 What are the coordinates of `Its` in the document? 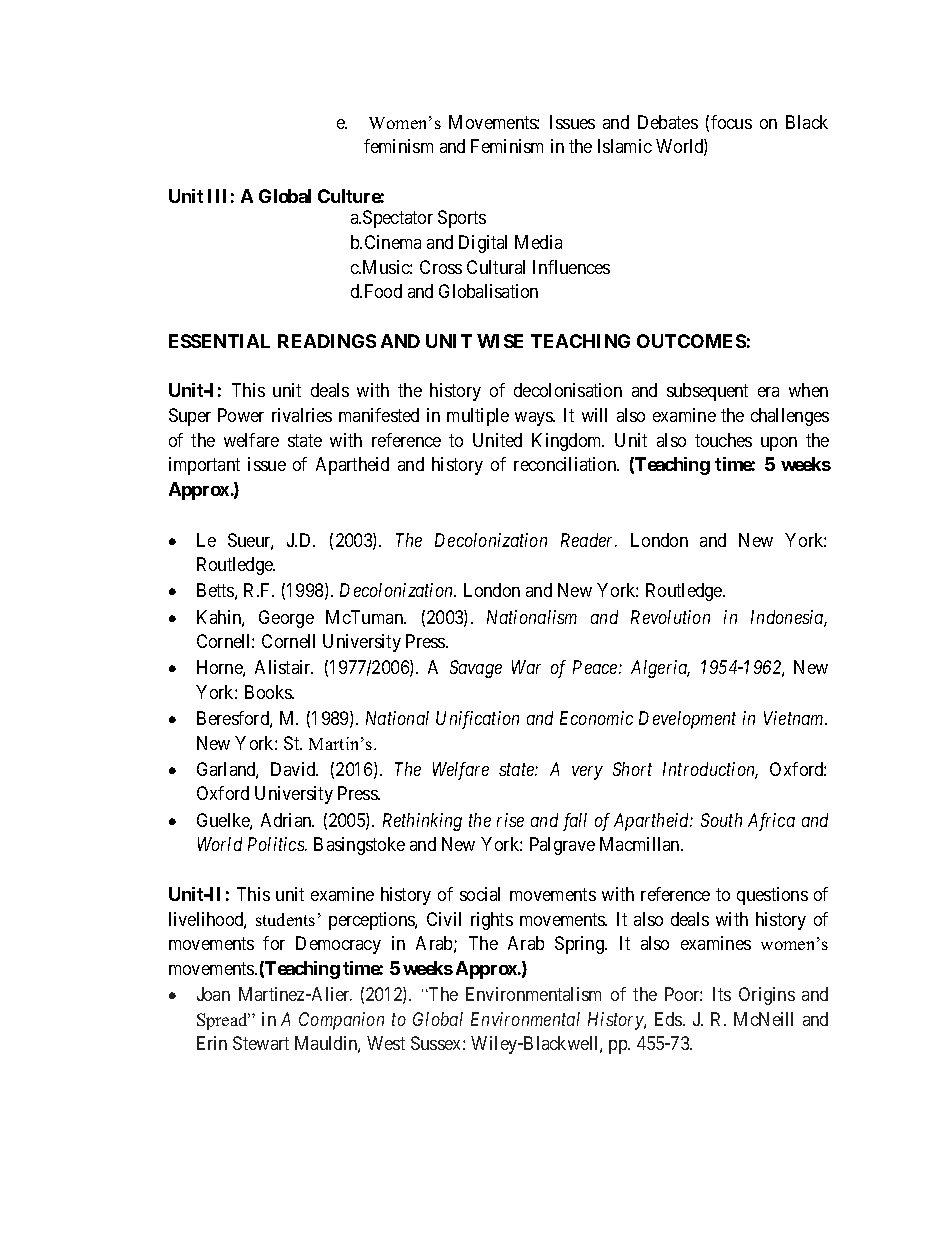 It's located at (722, 994).
